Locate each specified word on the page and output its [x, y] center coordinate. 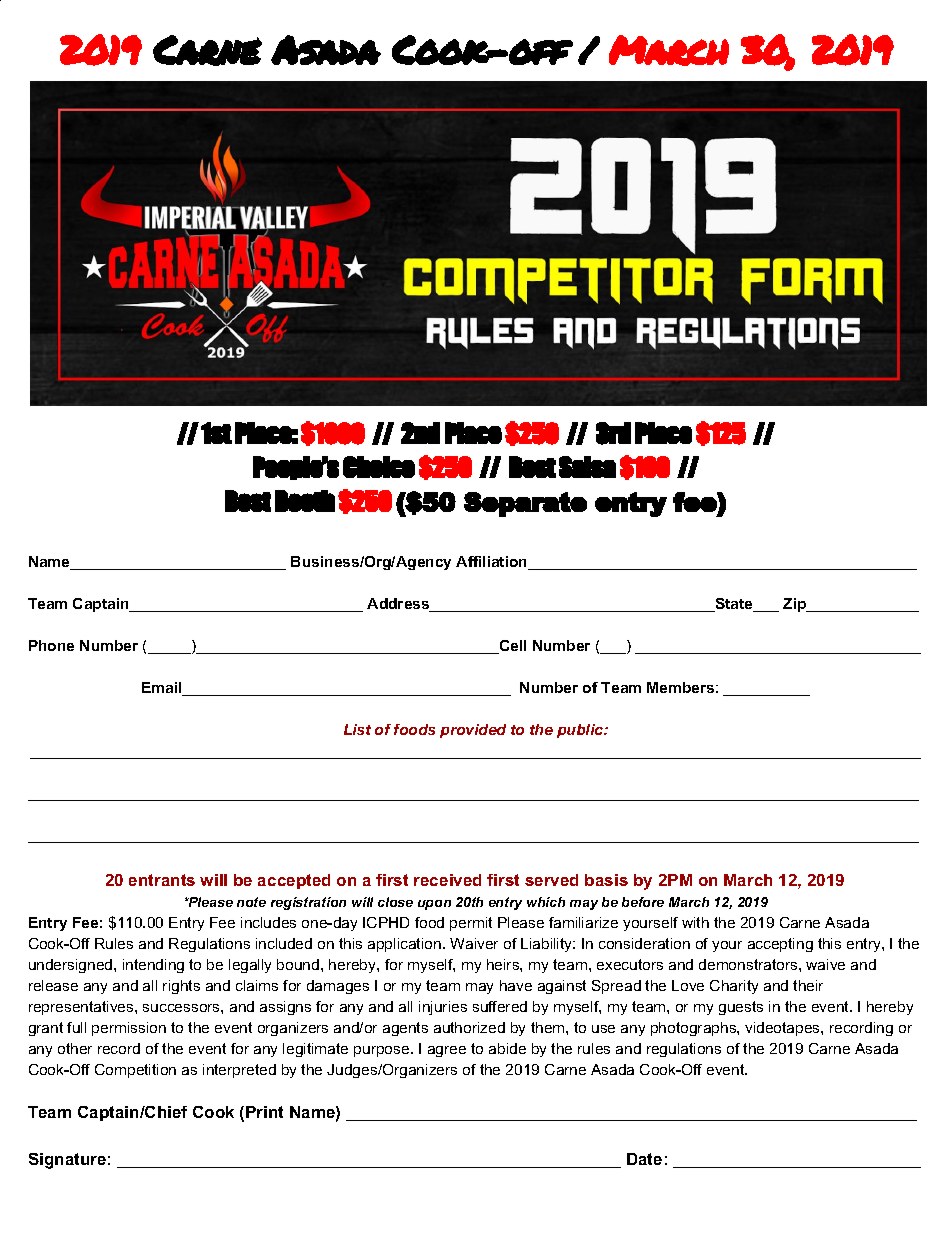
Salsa [587, 467]
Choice [379, 467]
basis [606, 880]
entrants [162, 880]
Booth [305, 501]
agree [447, 1051]
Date [644, 1159]
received [447, 880]
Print [264, 1112]
